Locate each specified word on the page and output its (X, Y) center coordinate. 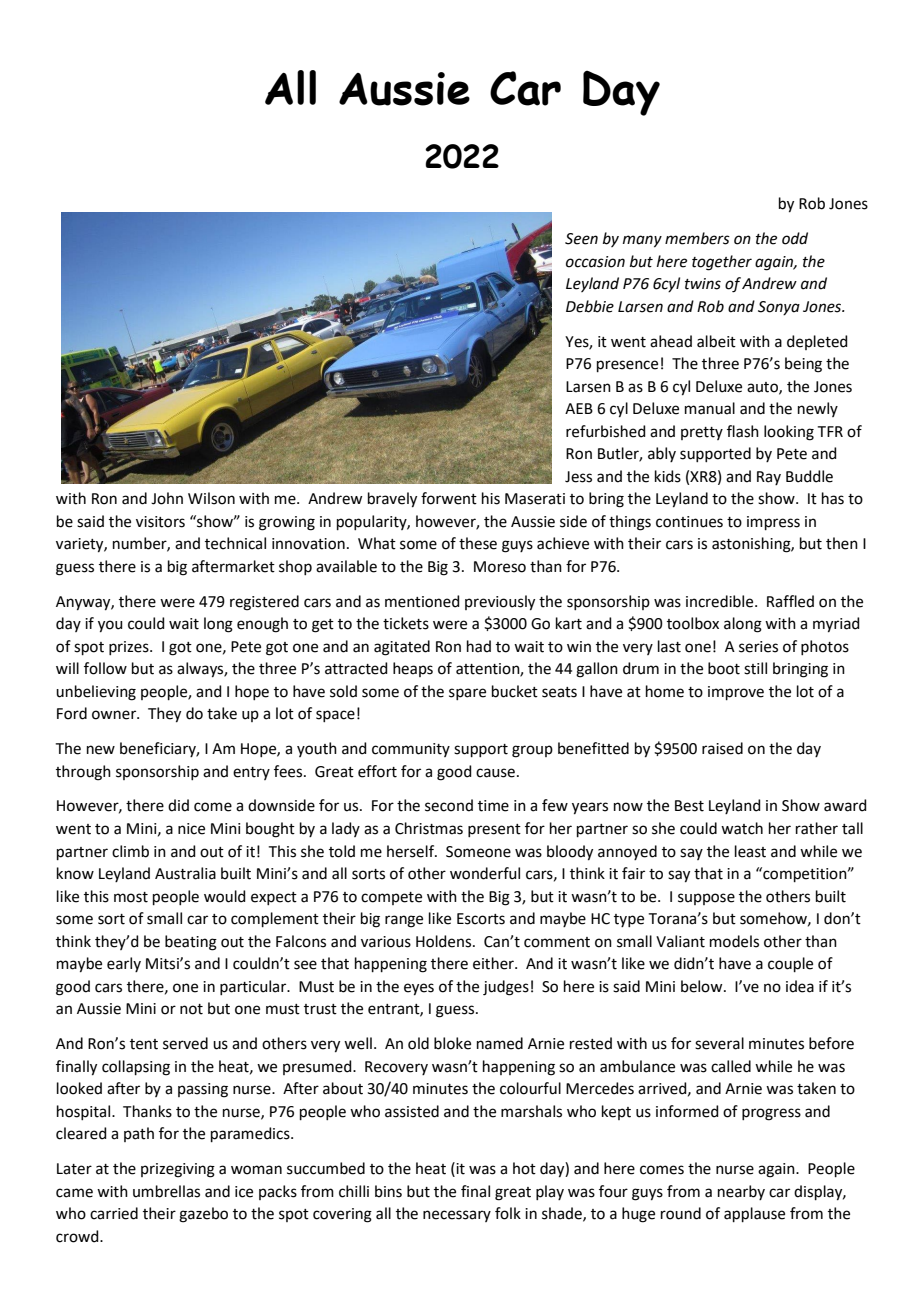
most (131, 897)
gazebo (203, 1215)
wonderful (485, 873)
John (167, 498)
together (722, 263)
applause (754, 1214)
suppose (706, 899)
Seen (581, 239)
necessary (457, 1216)
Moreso (500, 567)
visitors (160, 522)
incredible (721, 601)
